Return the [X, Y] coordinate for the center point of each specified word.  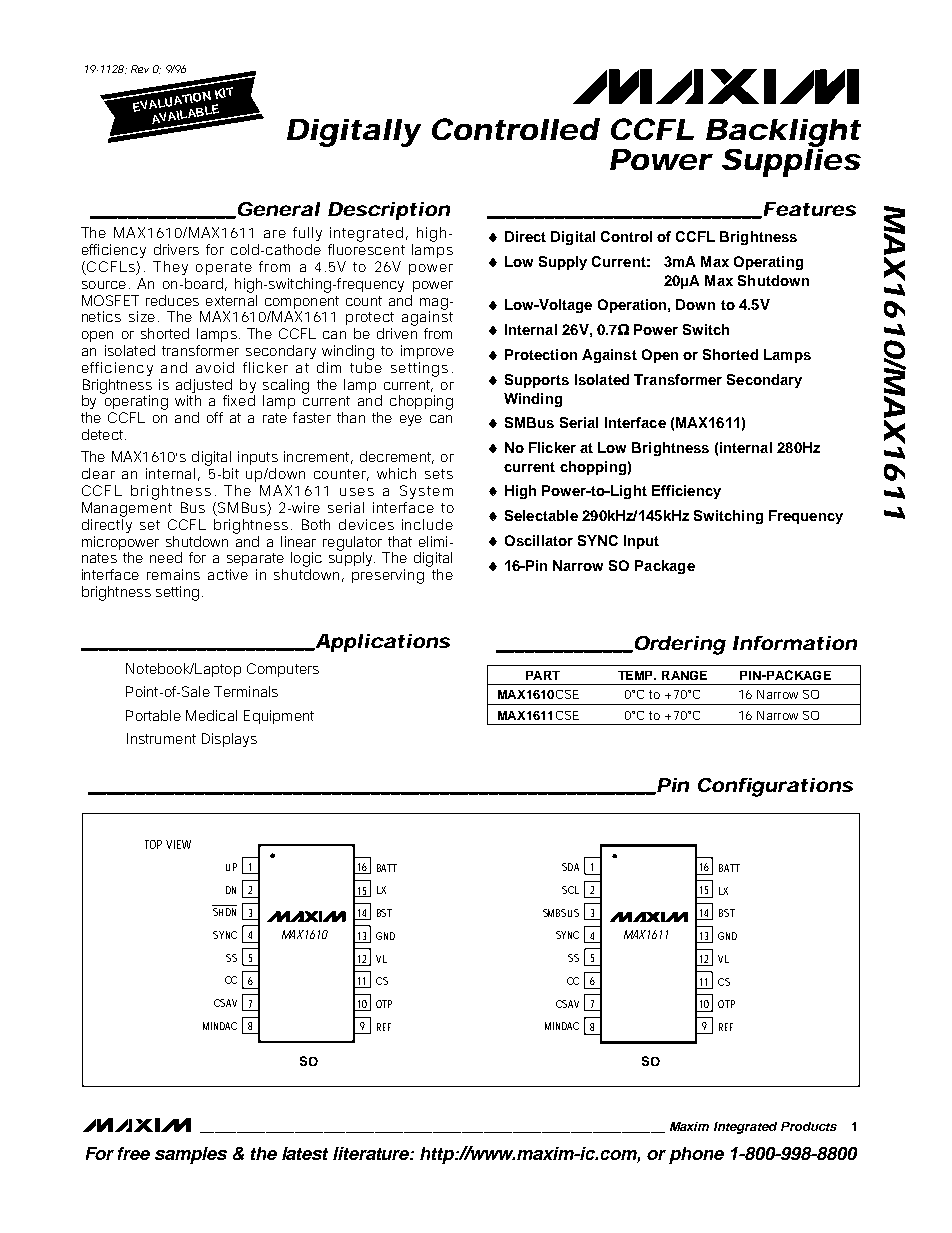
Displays [229, 740]
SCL [570, 890]
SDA [570, 867]
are [275, 234]
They [170, 268]
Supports [537, 381]
